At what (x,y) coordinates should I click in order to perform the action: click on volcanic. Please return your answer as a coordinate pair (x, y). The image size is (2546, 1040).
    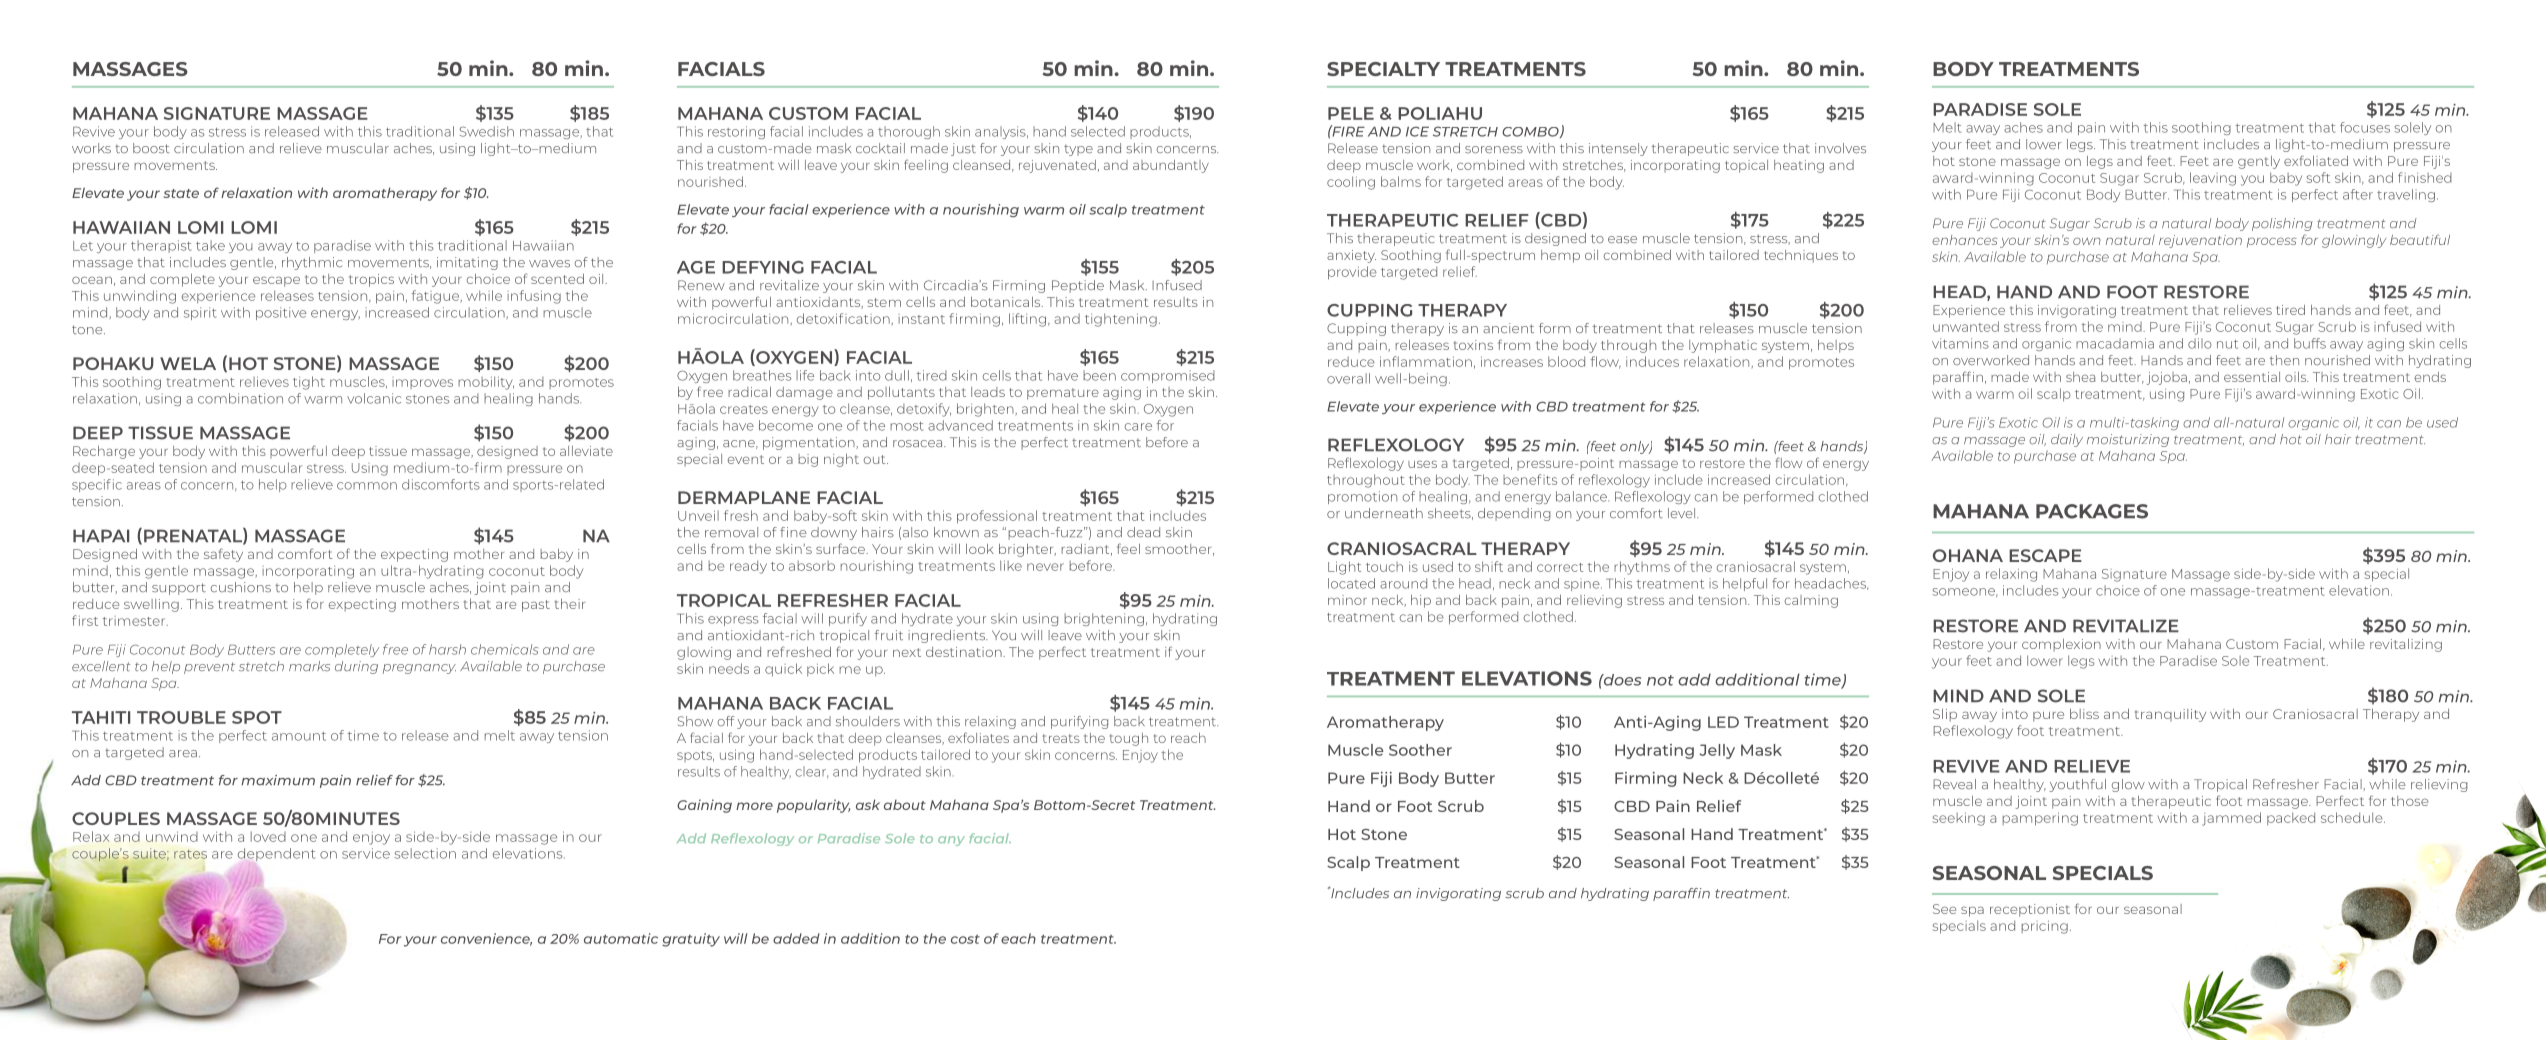
    Looking at the image, I should click on (374, 398).
